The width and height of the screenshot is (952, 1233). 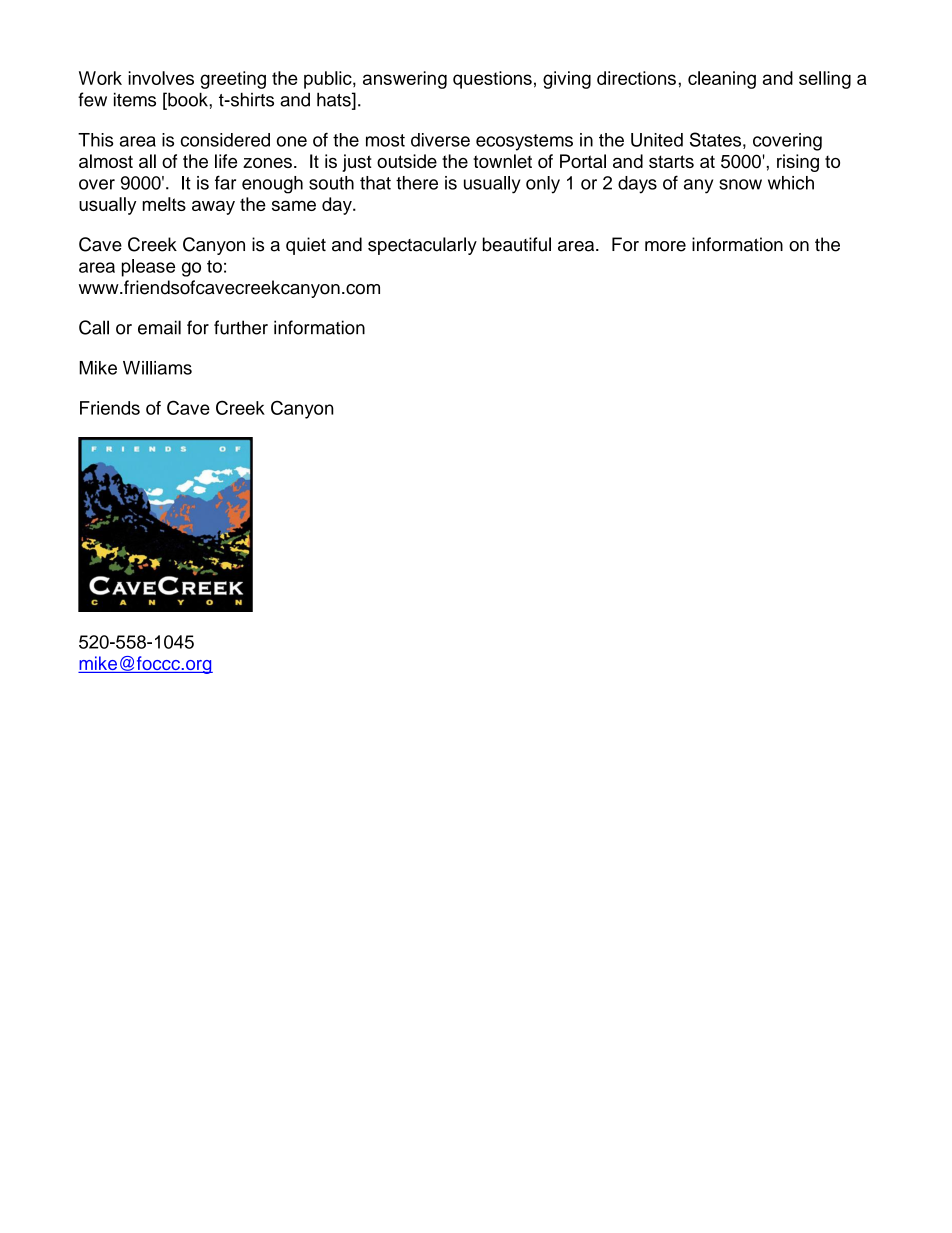 I want to click on beautiful, so click(x=517, y=244).
